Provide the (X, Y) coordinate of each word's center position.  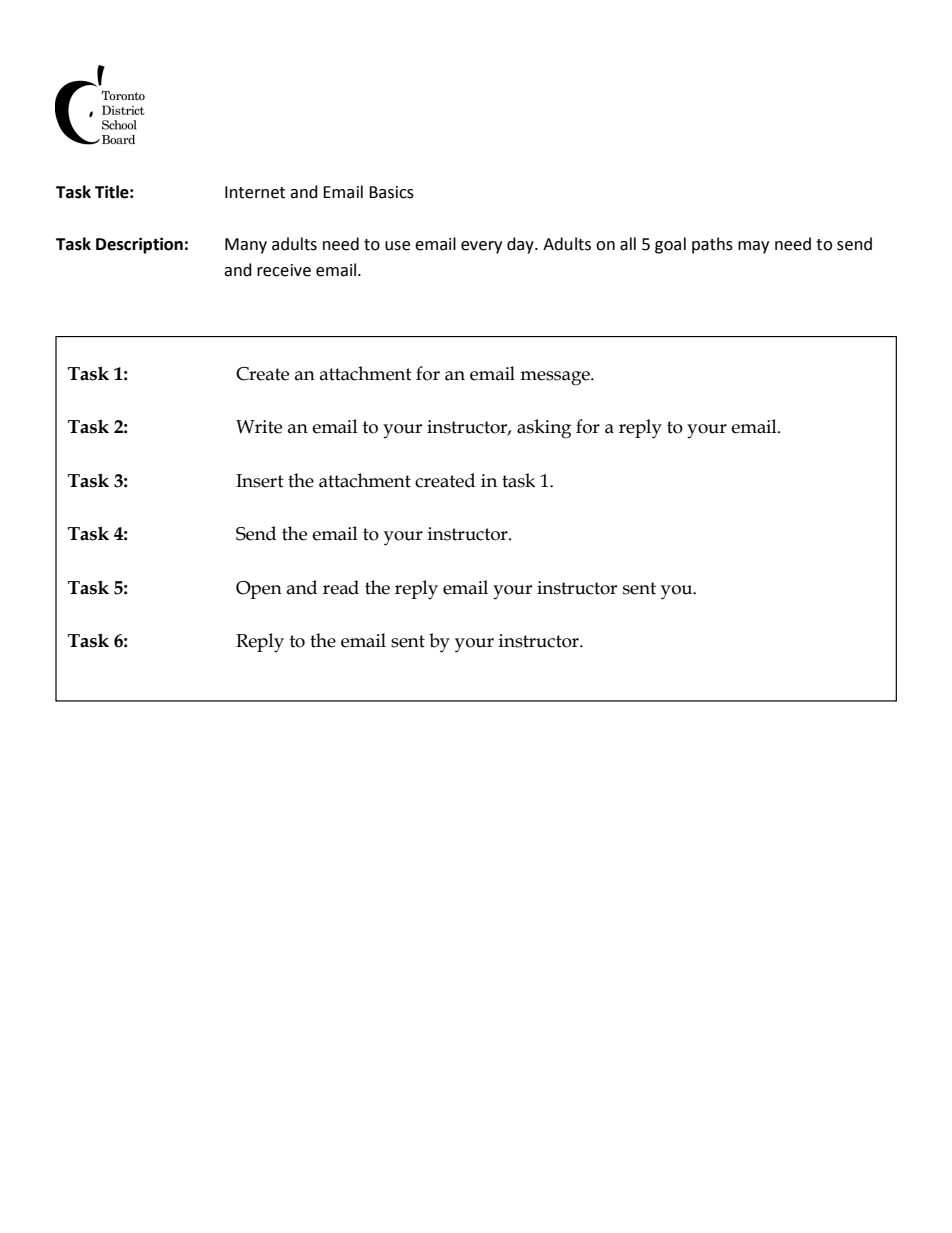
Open (259, 590)
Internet (255, 192)
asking (544, 429)
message (556, 378)
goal (670, 245)
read (341, 587)
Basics (391, 192)
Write (259, 427)
